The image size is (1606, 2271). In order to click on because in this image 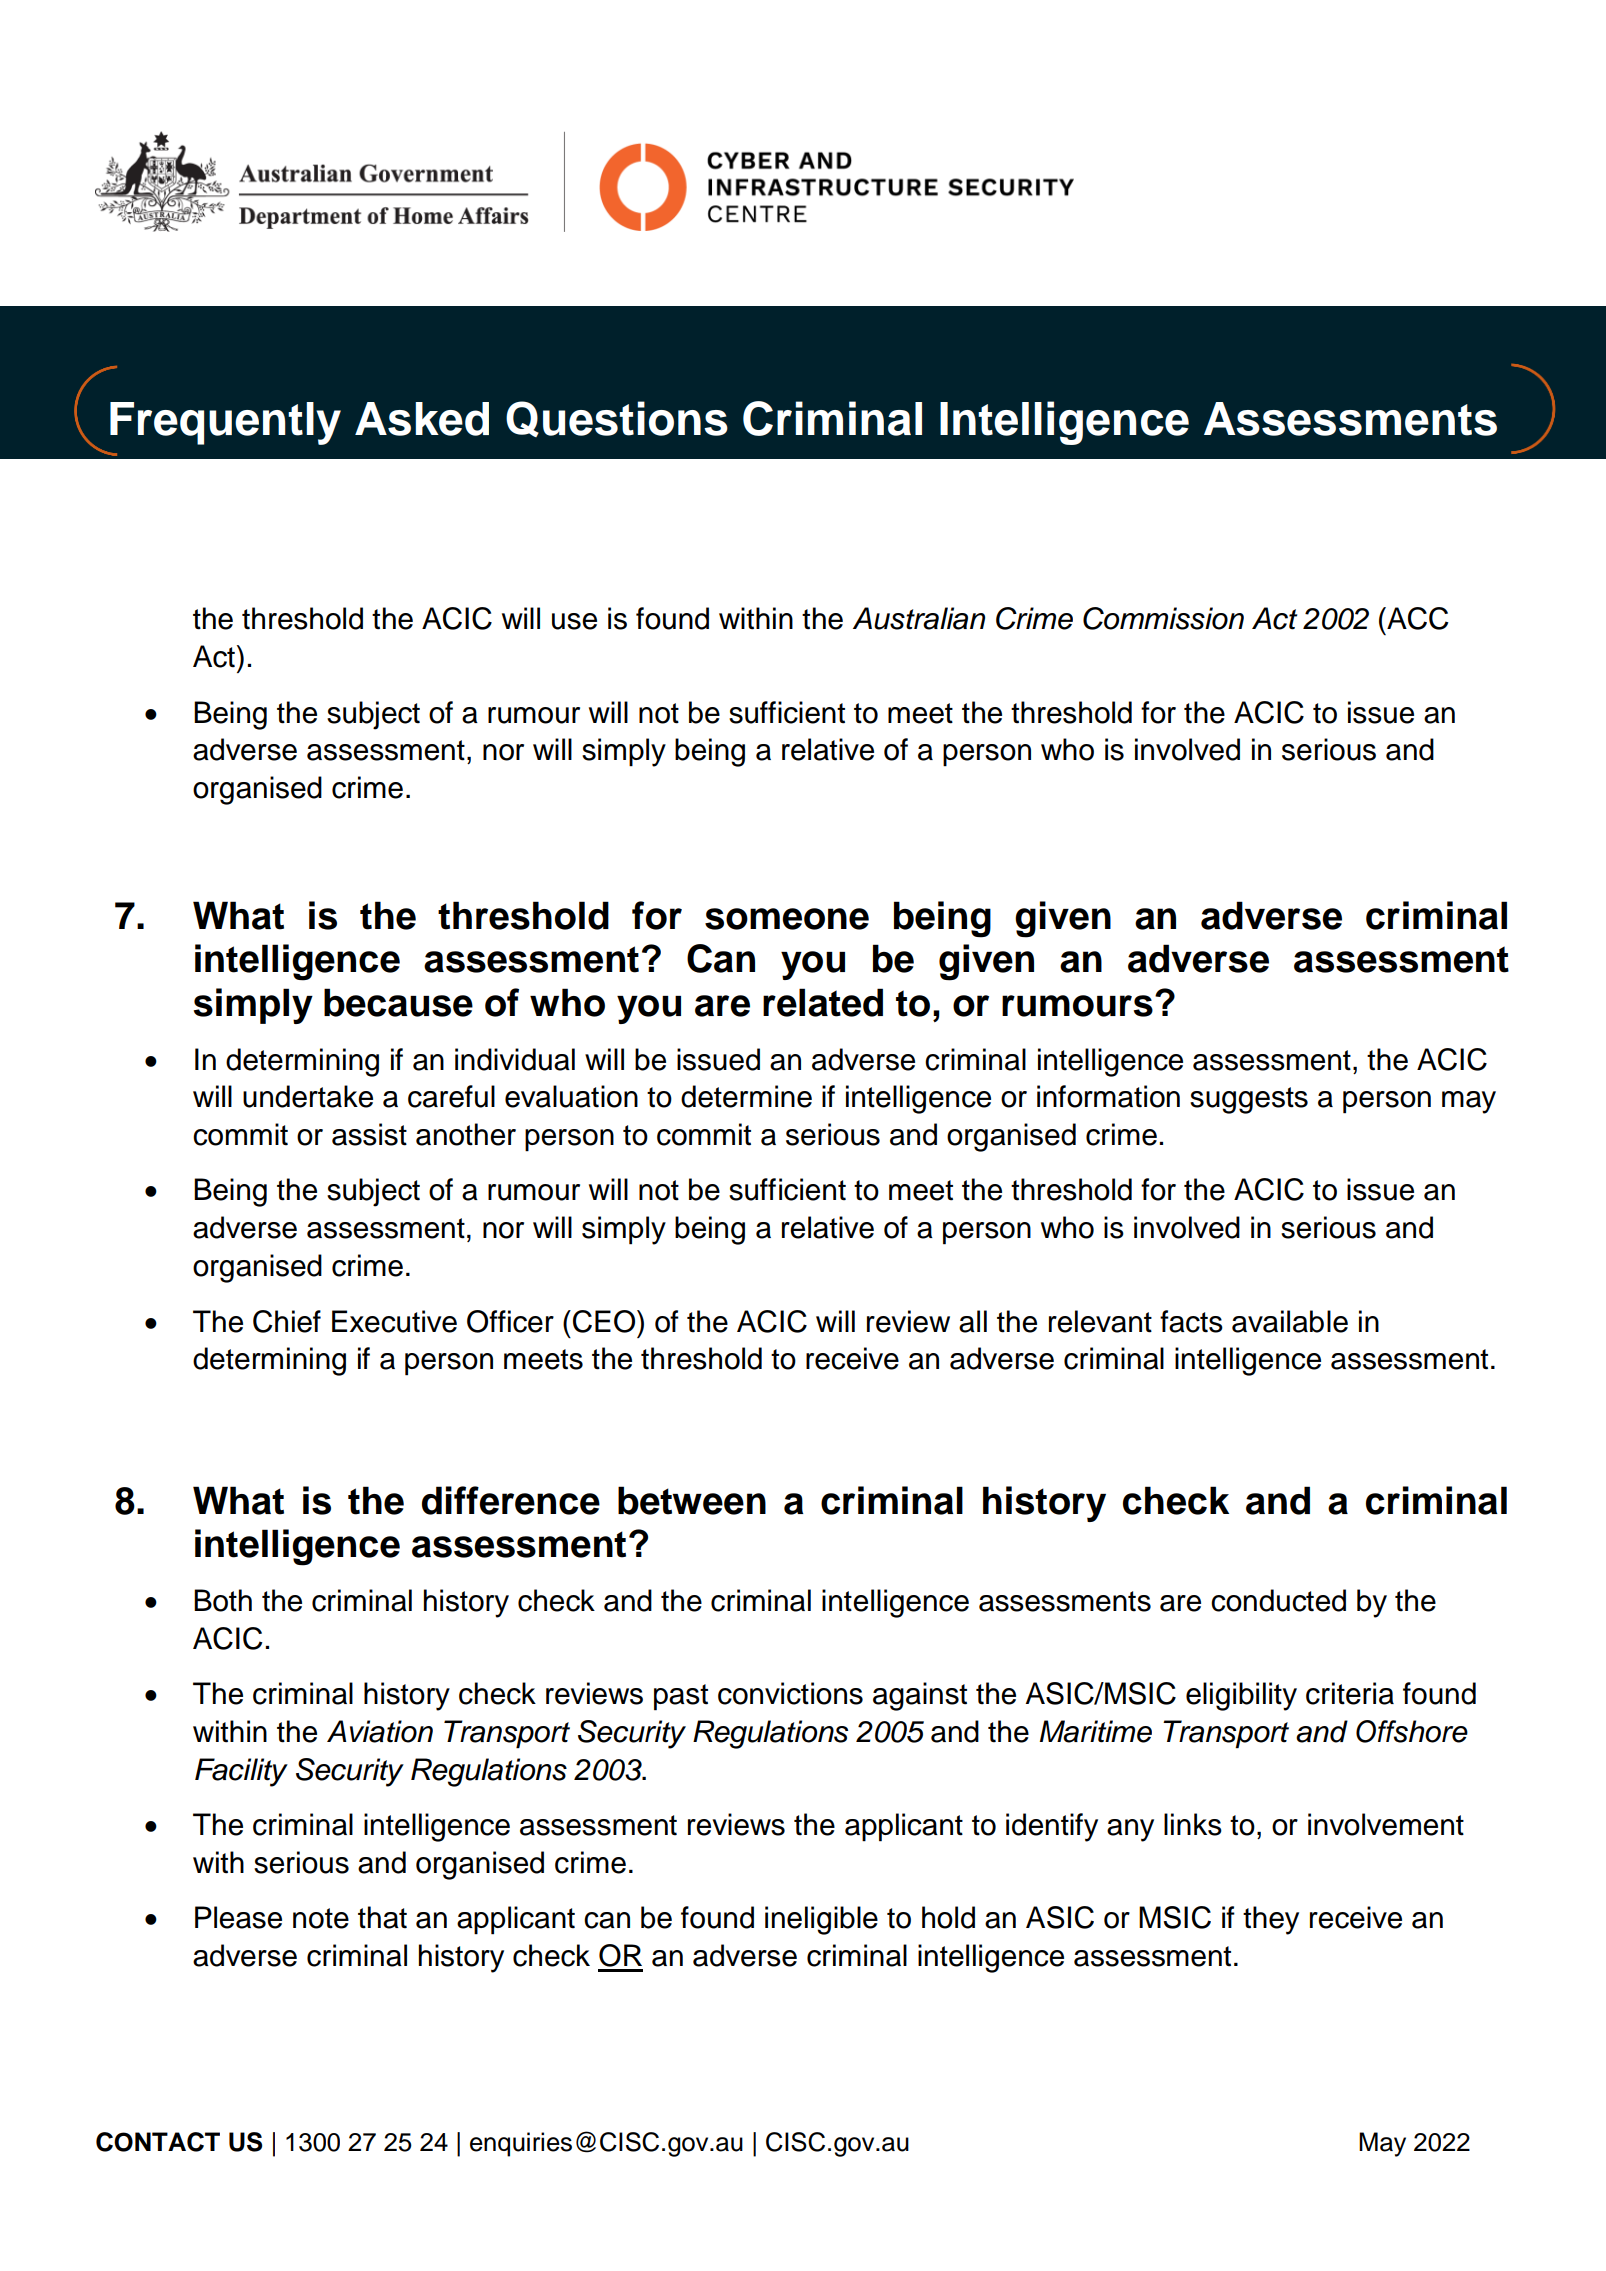, I will do `click(398, 1002)`.
